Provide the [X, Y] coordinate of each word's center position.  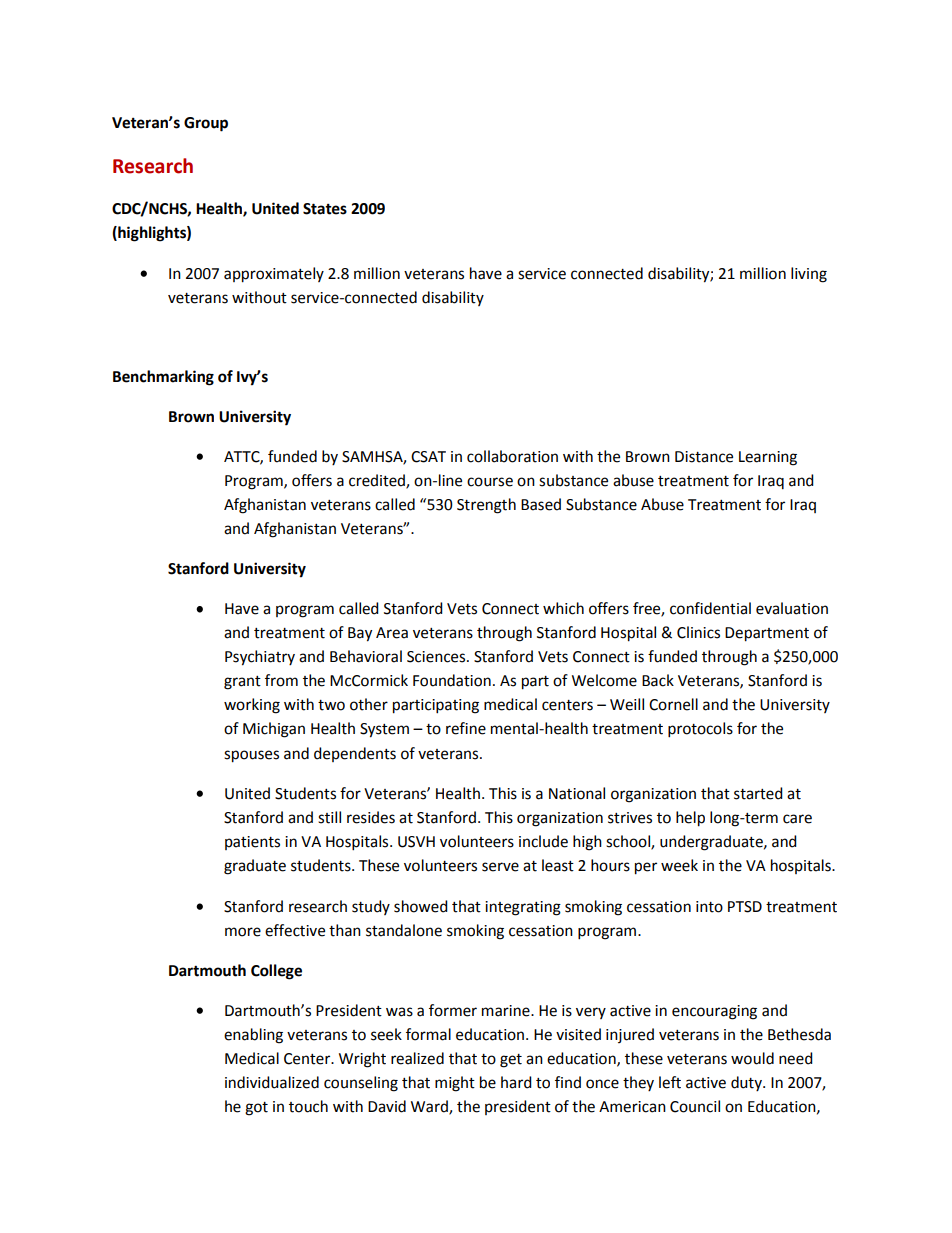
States [325, 209]
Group [206, 124]
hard [516, 1082]
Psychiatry [260, 658]
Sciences [437, 657]
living [809, 275]
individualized [272, 1082]
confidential [710, 608]
